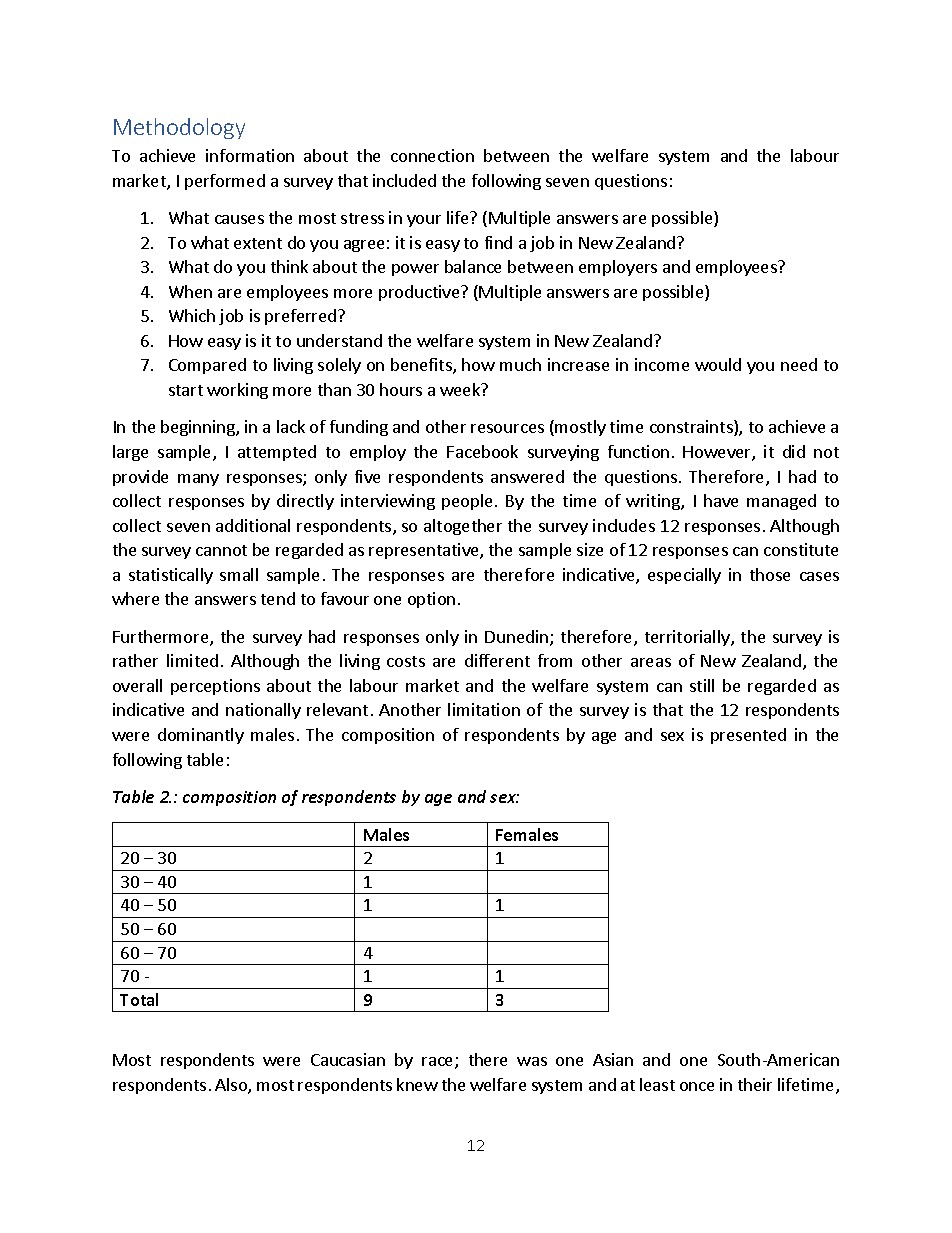 Image resolution: width=952 pixels, height=1233 pixels. What do you see at coordinates (432, 155) in the screenshot?
I see `connection` at bounding box center [432, 155].
